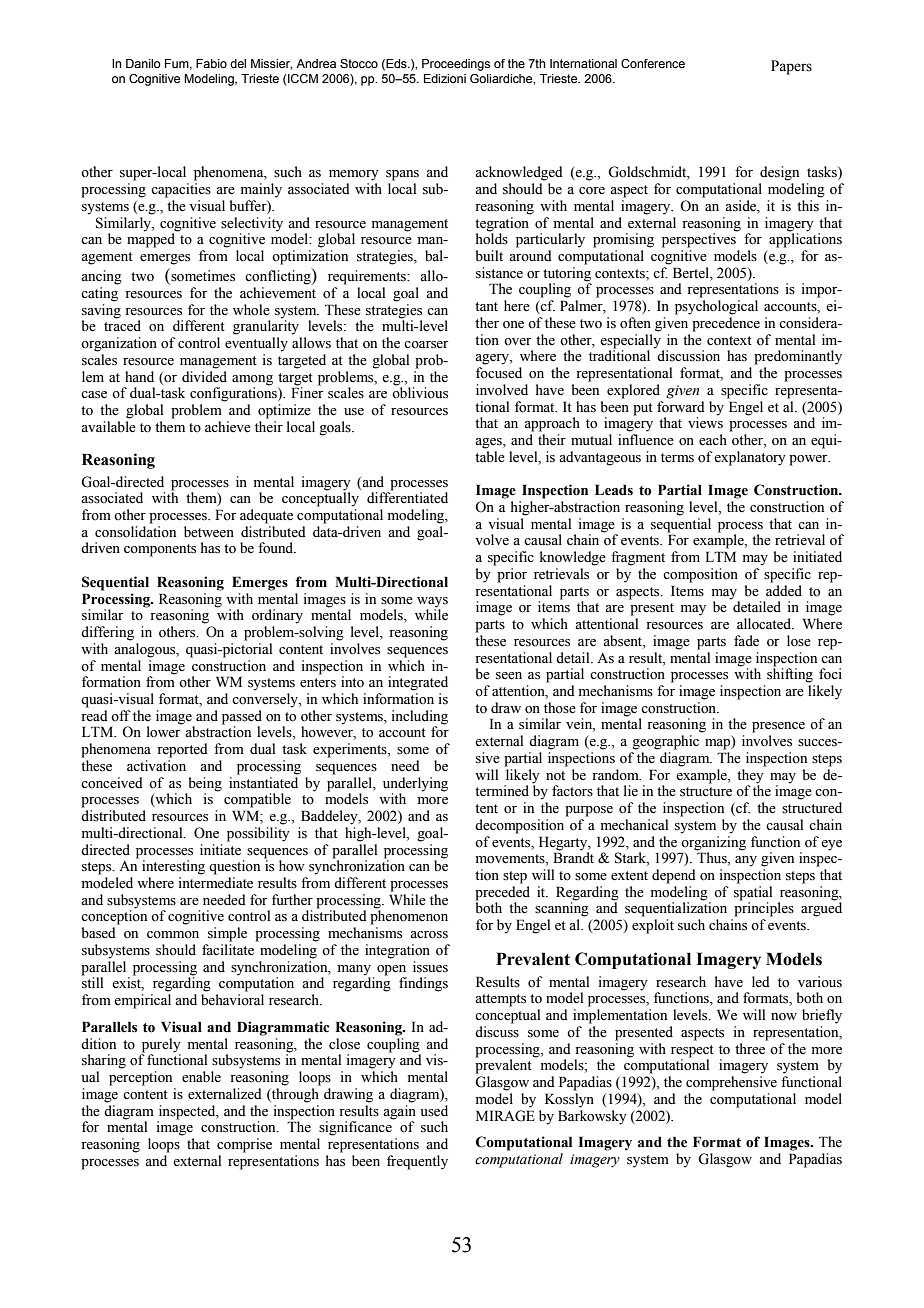 The height and width of the screenshot is (1308, 924). I want to click on differing, so click(107, 633).
